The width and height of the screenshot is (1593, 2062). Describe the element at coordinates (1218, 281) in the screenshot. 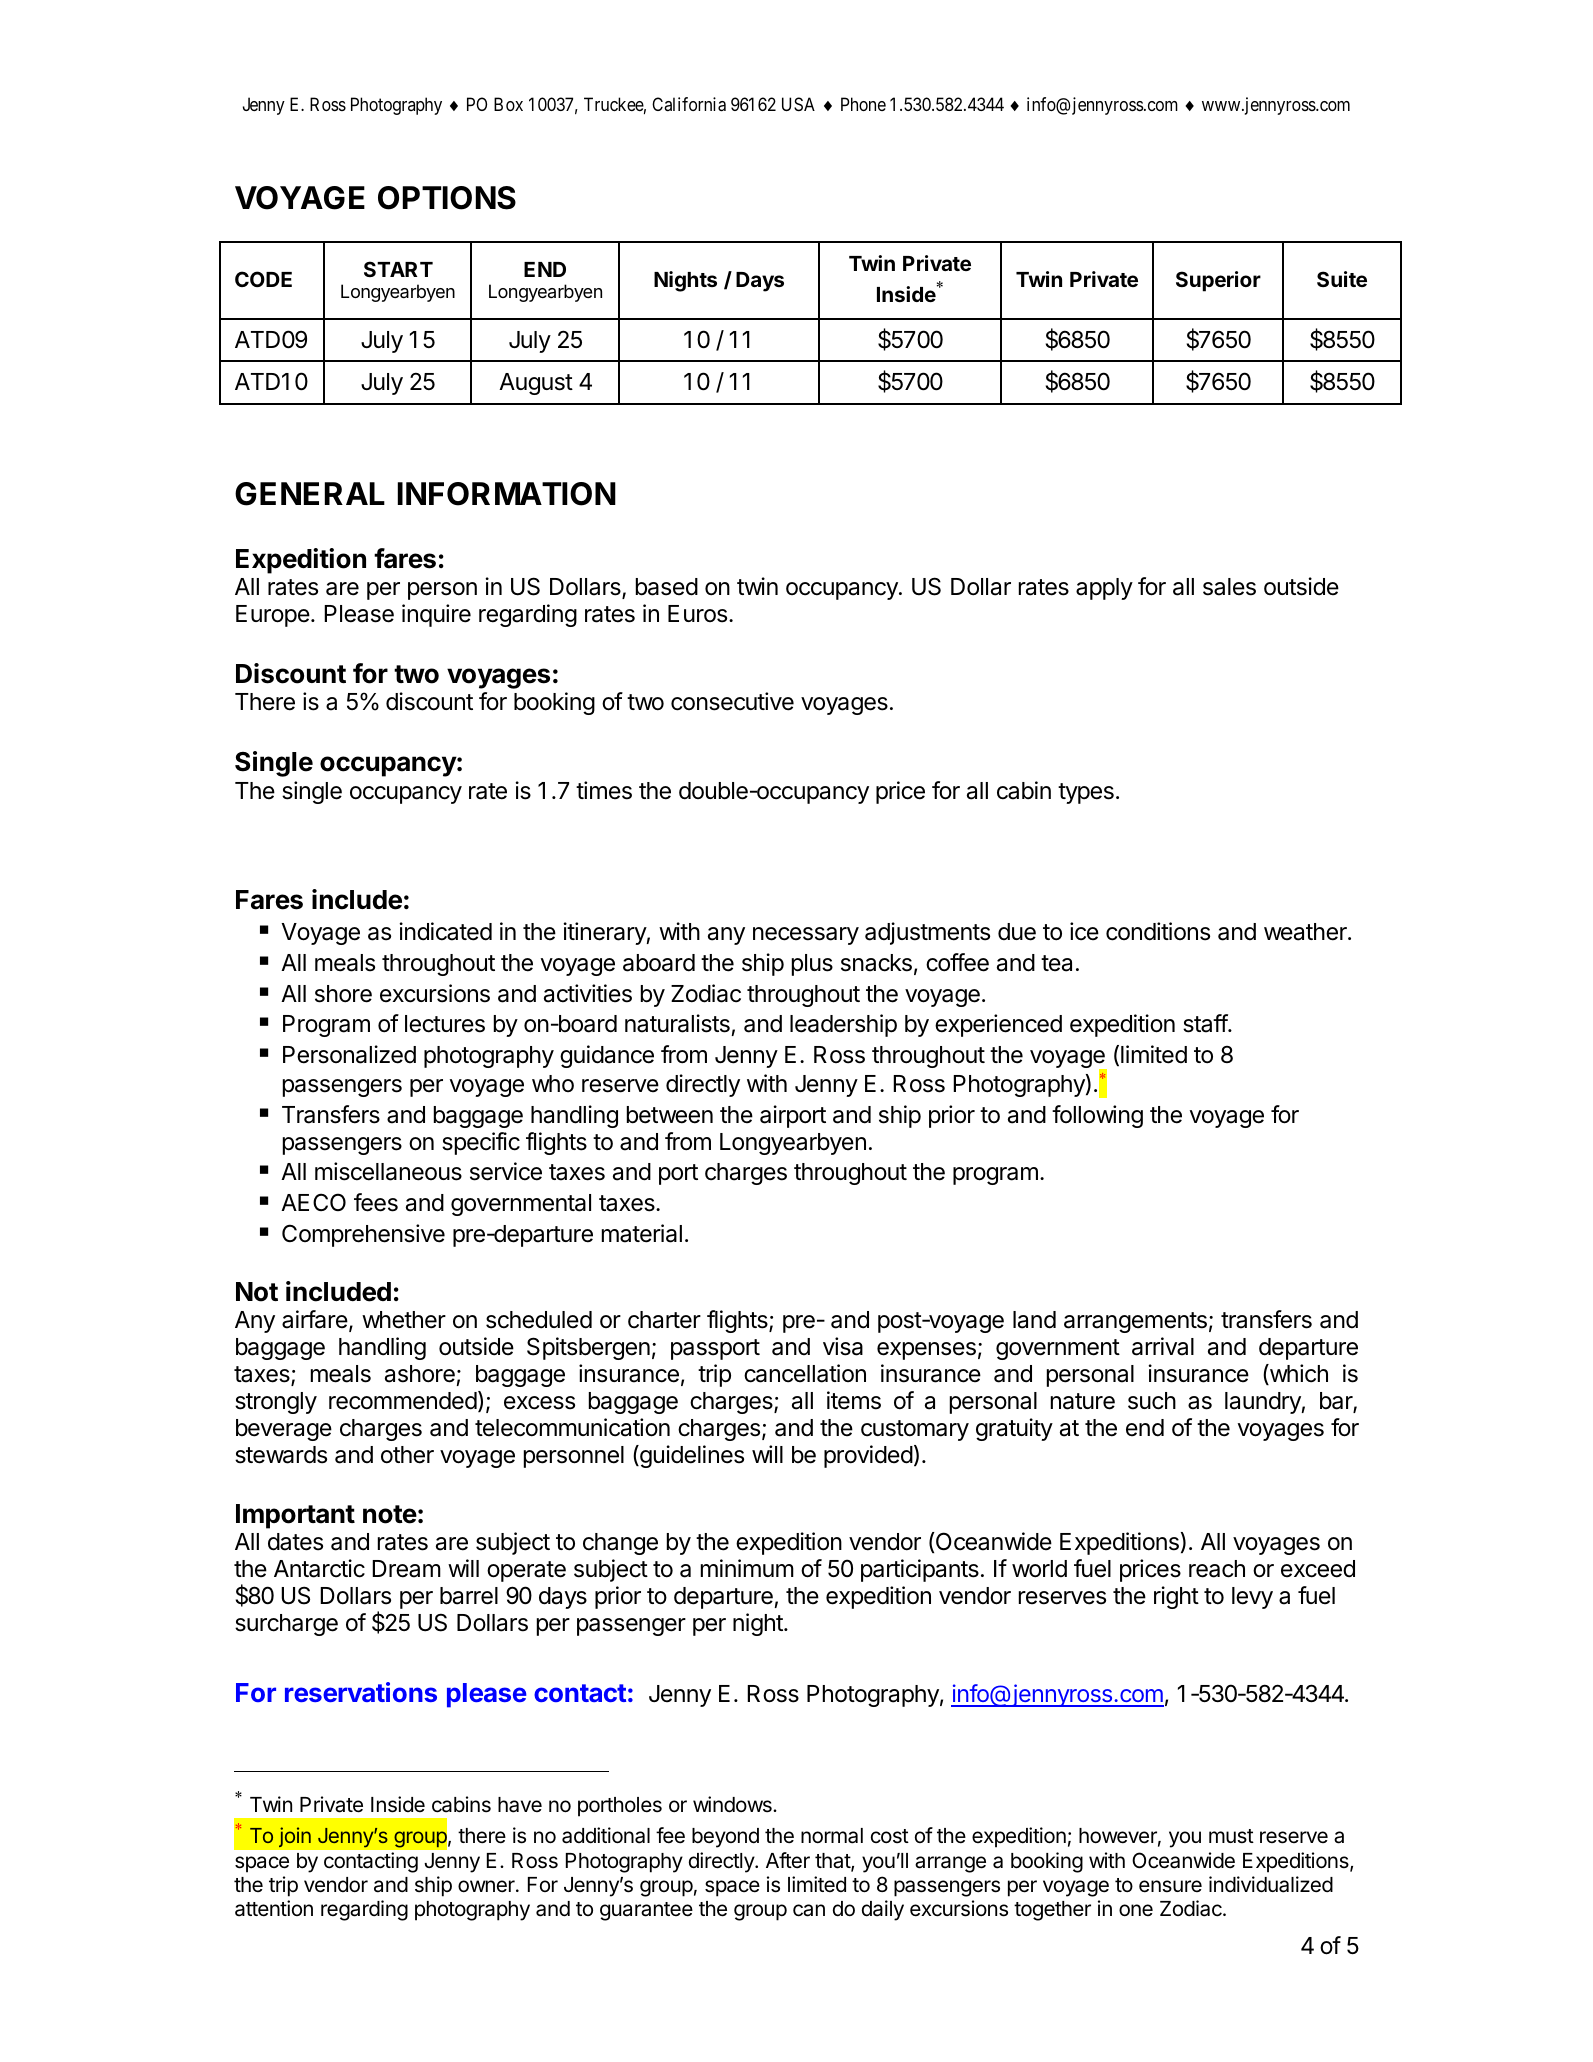

I see `Superior` at that location.
